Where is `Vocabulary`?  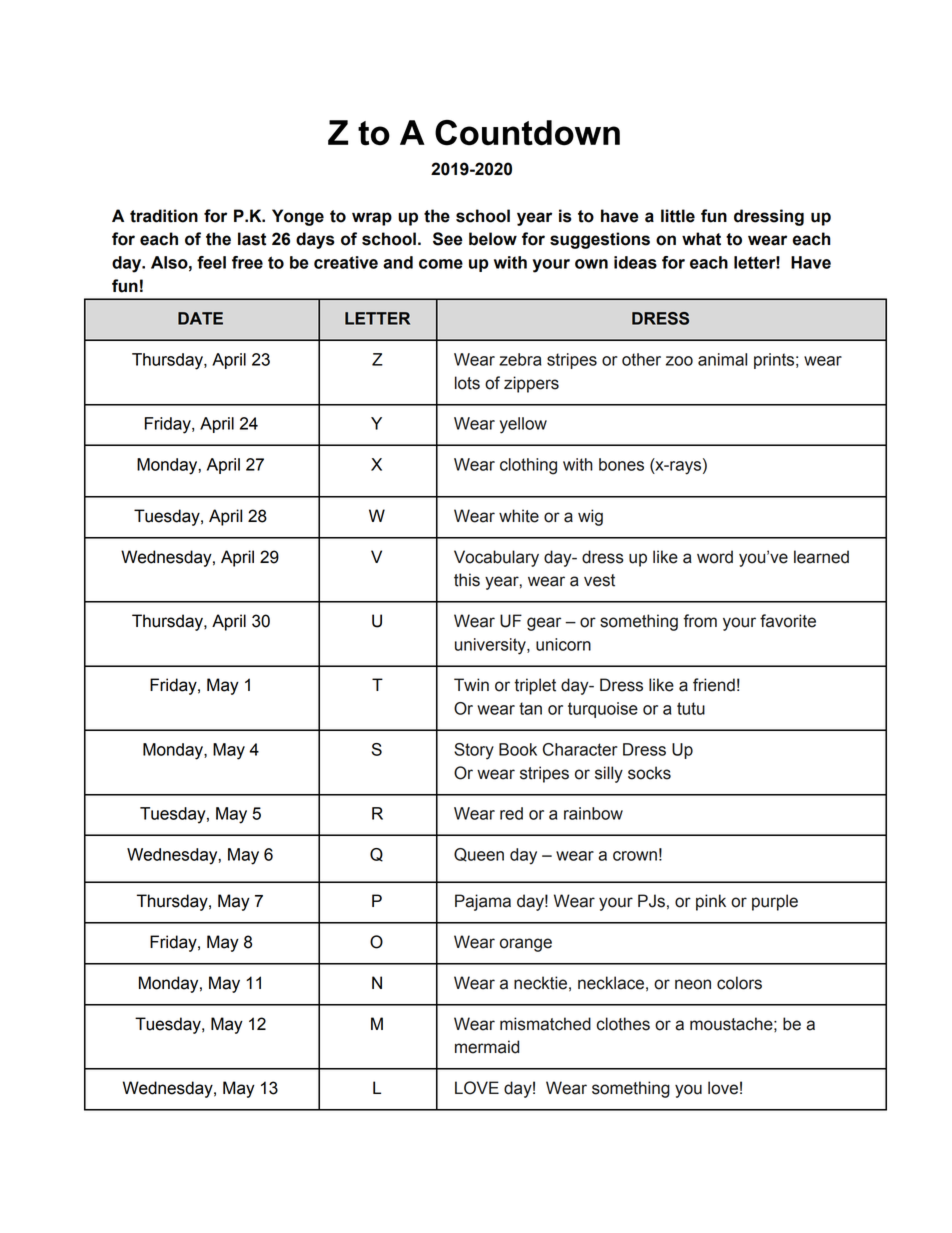 Vocabulary is located at coordinates (496, 558).
